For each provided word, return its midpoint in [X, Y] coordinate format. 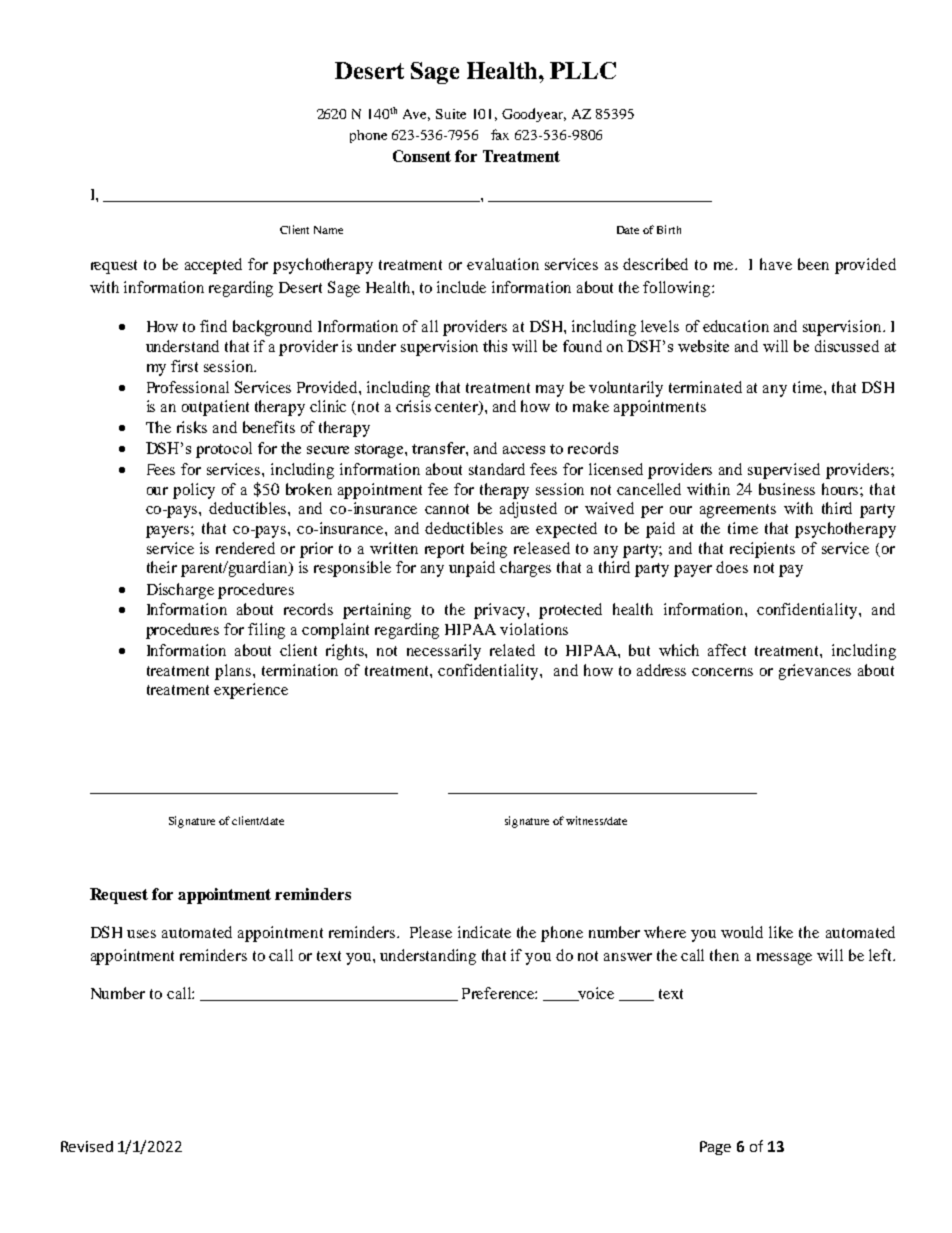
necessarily [444, 652]
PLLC [583, 70]
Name [328, 230]
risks [192, 427]
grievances [815, 672]
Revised [87, 1146]
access [524, 450]
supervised [784, 471]
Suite [451, 114]
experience [251, 691]
